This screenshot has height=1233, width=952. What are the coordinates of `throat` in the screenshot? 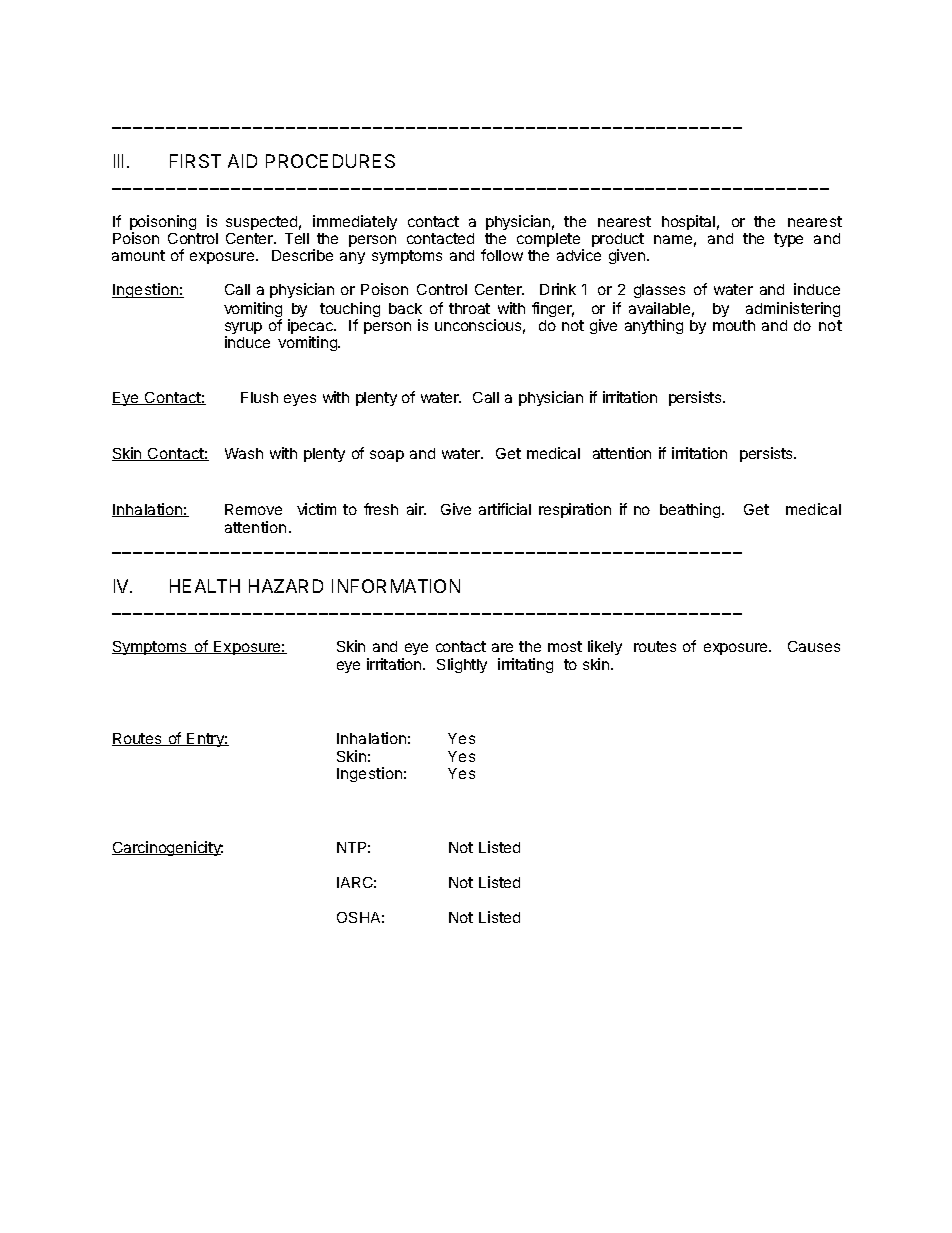 It's located at (469, 308).
